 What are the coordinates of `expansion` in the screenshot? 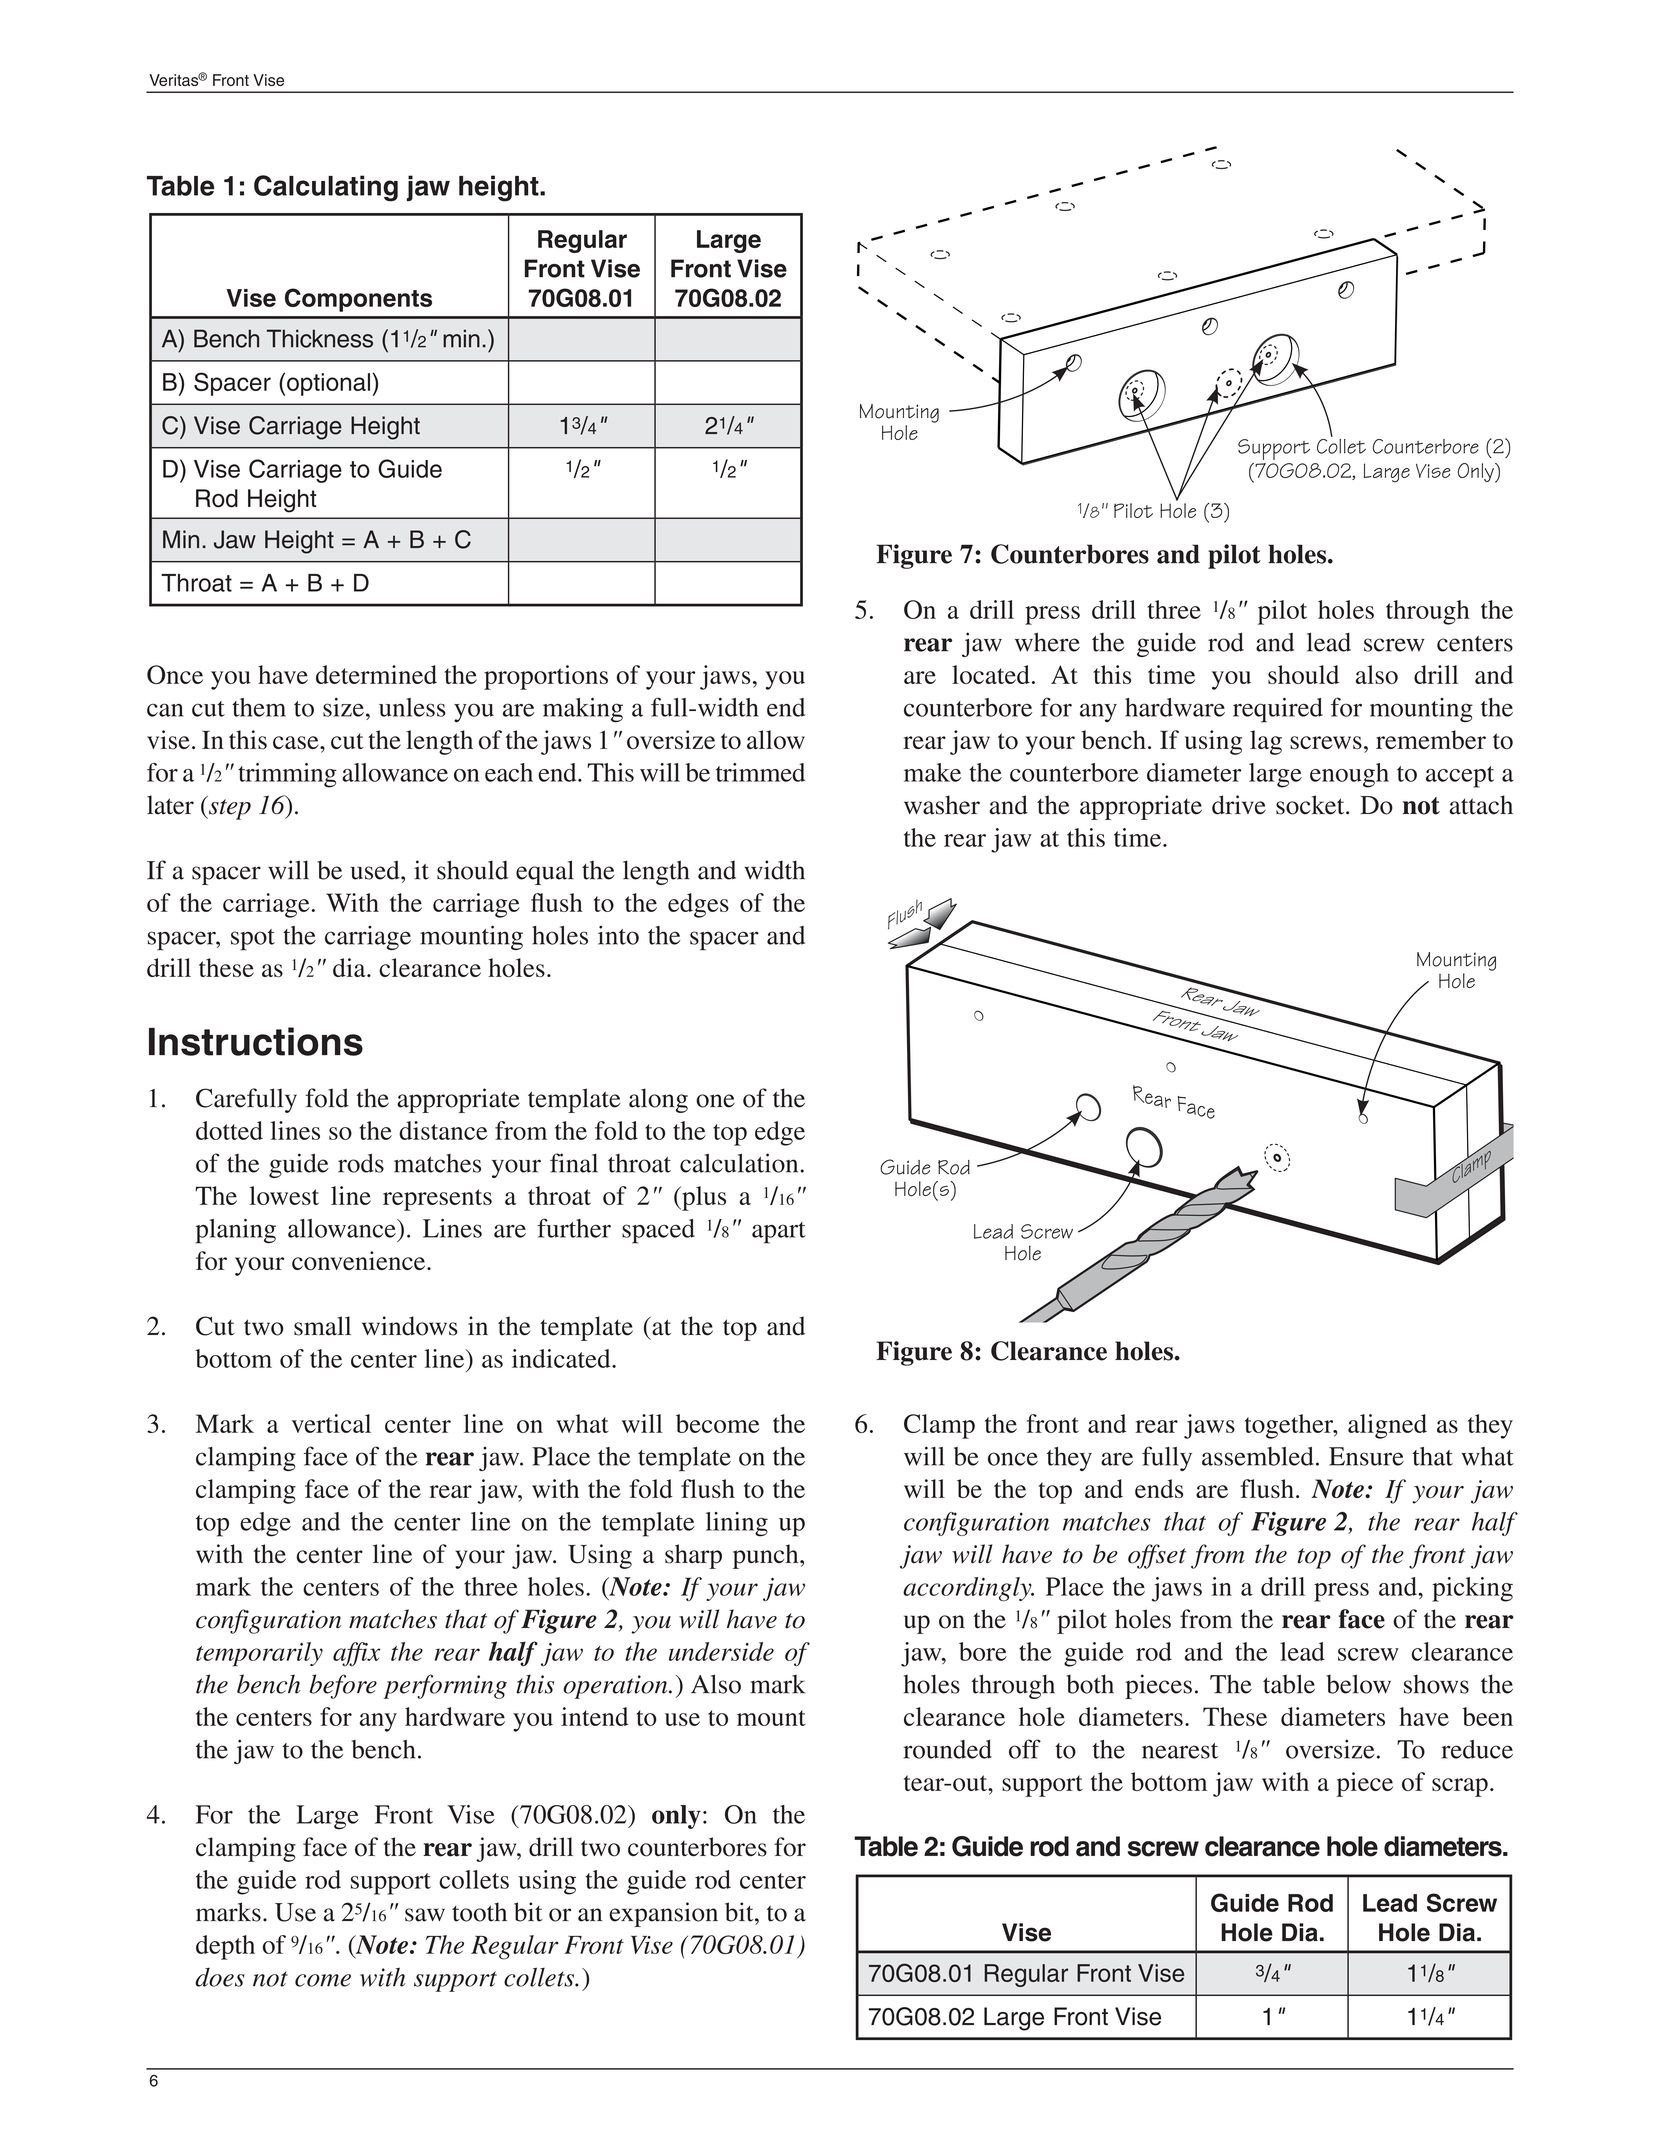 It's located at (663, 1914).
